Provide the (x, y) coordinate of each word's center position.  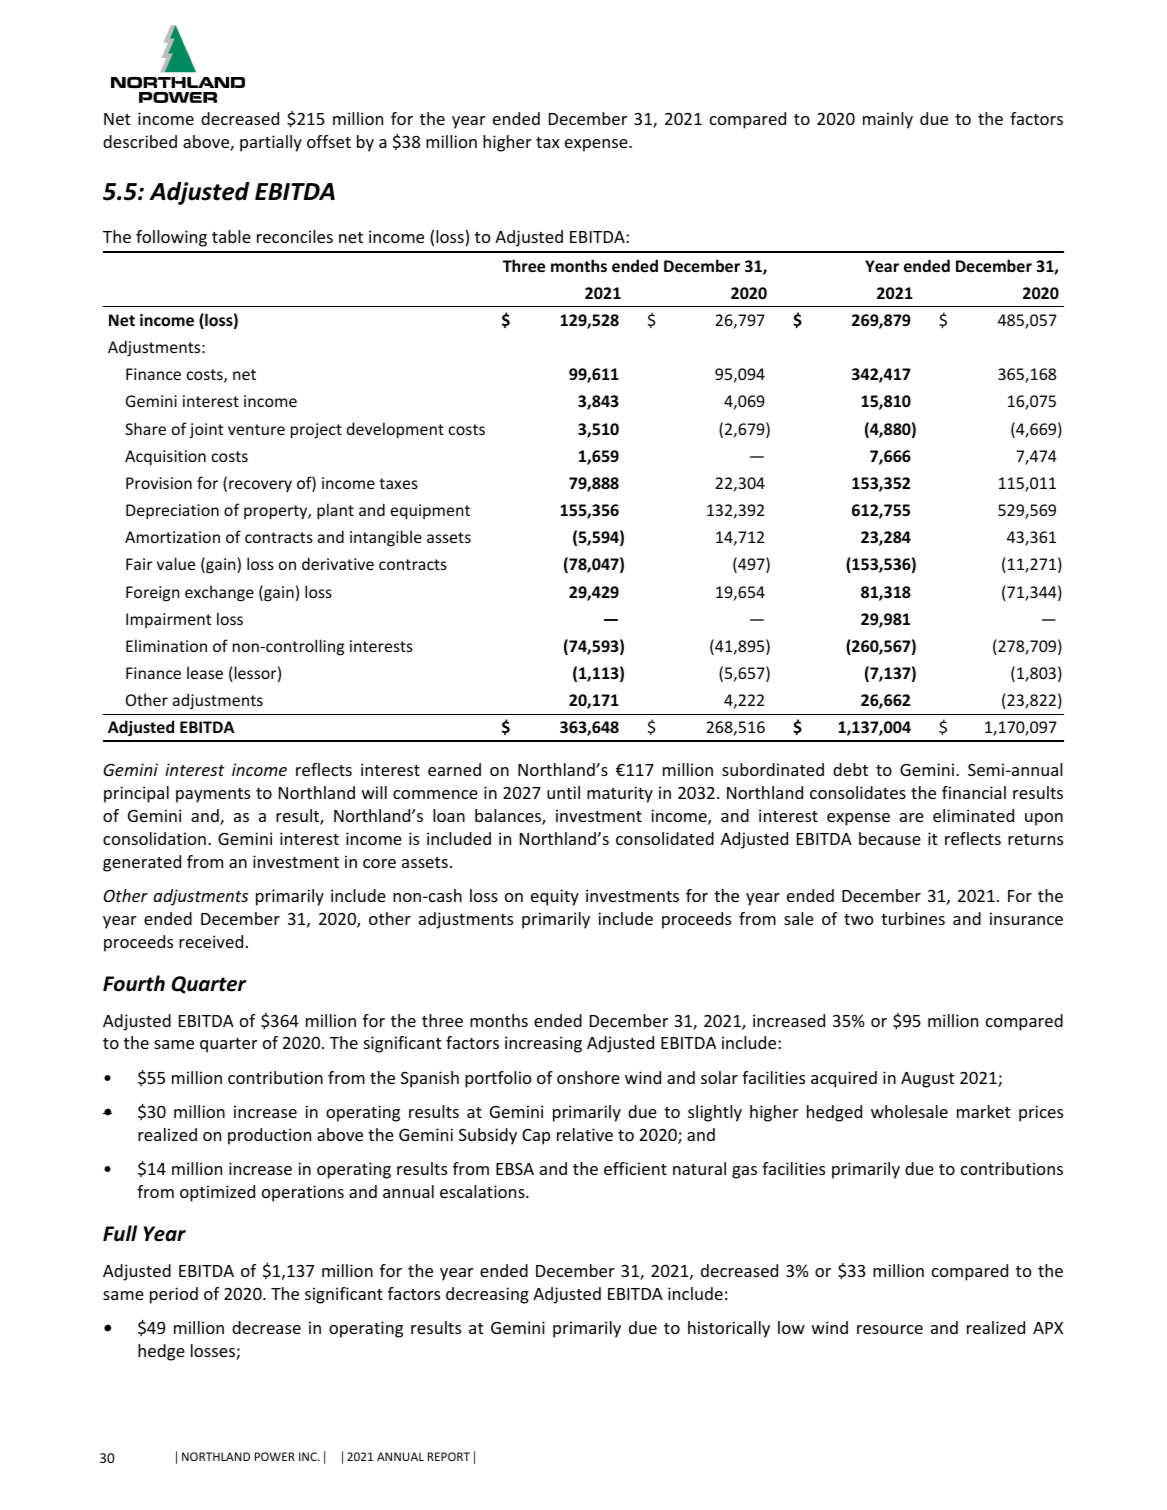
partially (271, 143)
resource (890, 1329)
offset (329, 141)
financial (974, 792)
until (563, 792)
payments (213, 795)
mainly (888, 120)
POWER (275, 1456)
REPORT (449, 1456)
